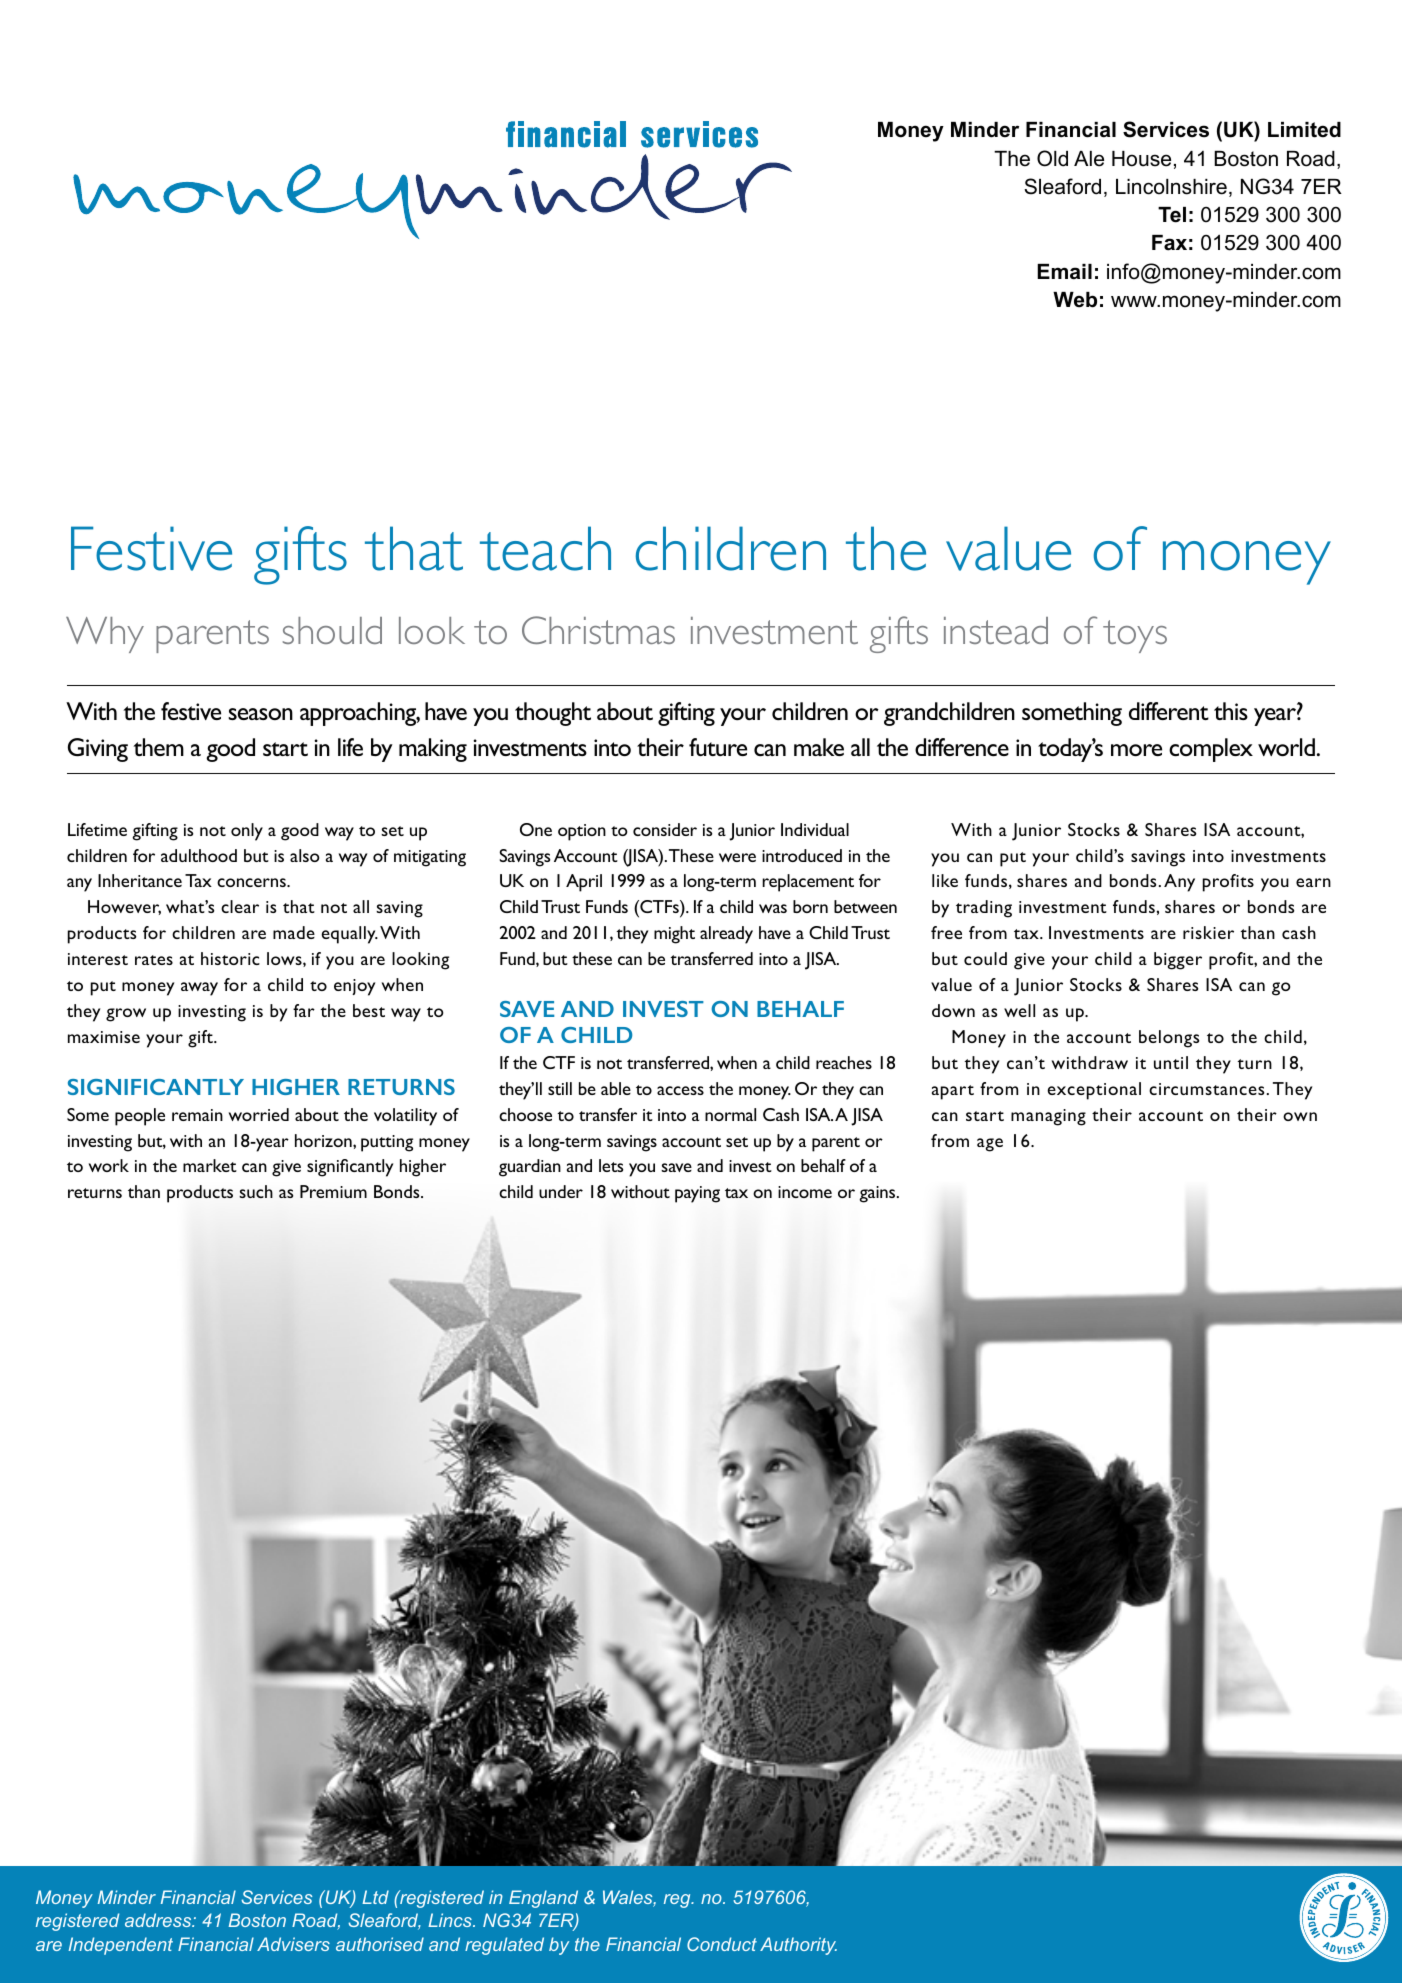 The width and height of the document is (1402, 1983). Describe the element at coordinates (1171, 1062) in the document. I see `until` at that location.
